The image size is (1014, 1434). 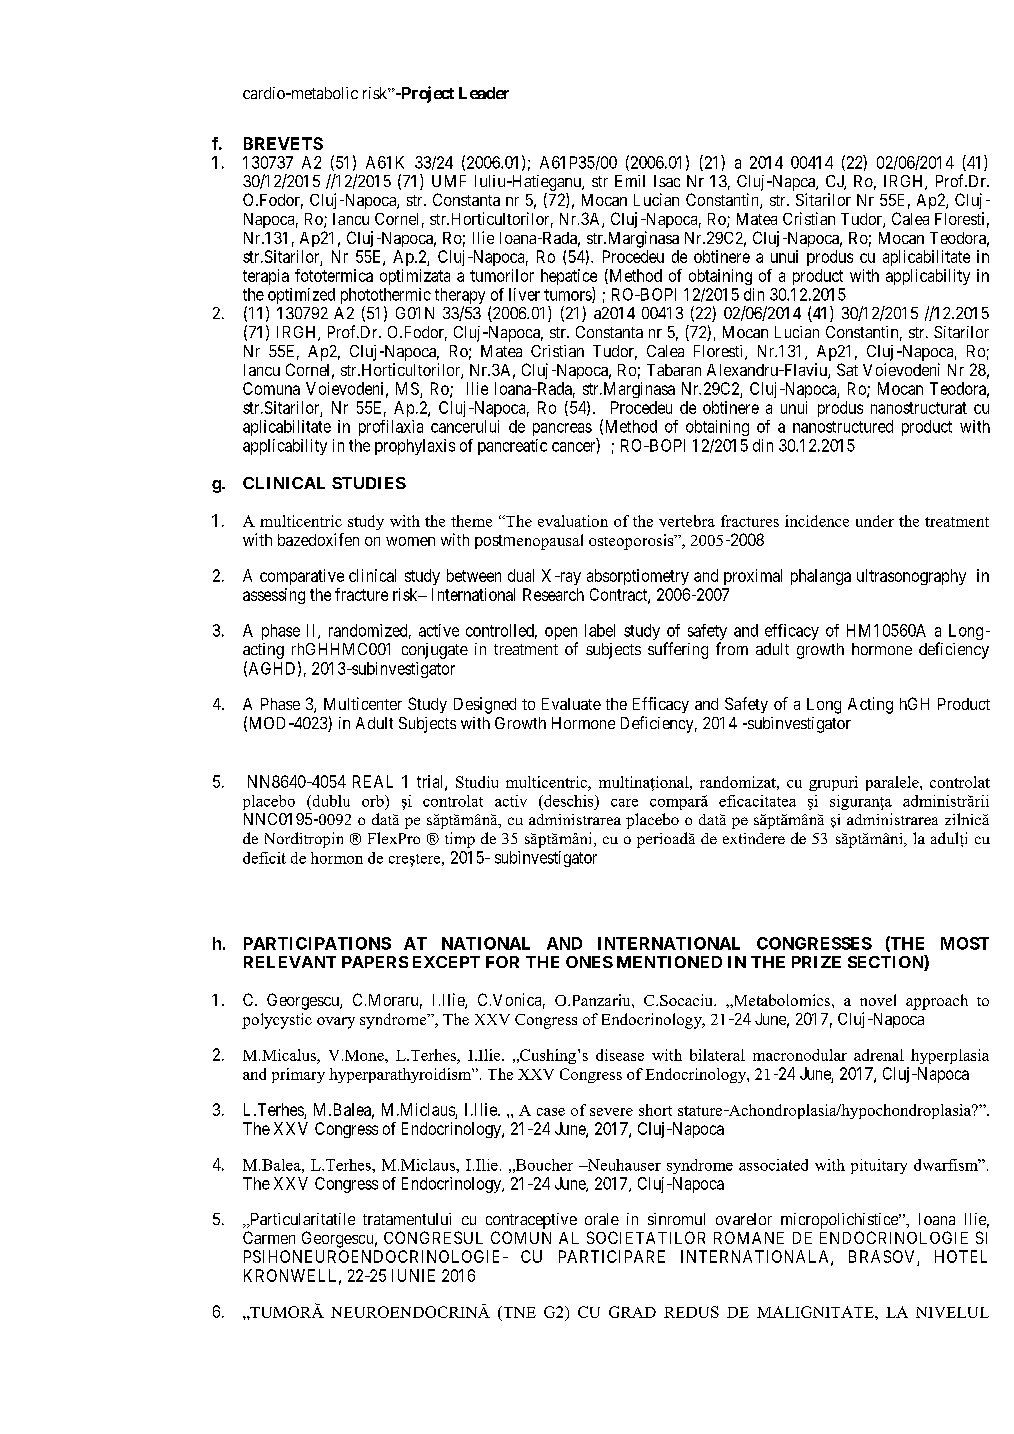 I want to click on Evaluate, so click(x=571, y=704).
